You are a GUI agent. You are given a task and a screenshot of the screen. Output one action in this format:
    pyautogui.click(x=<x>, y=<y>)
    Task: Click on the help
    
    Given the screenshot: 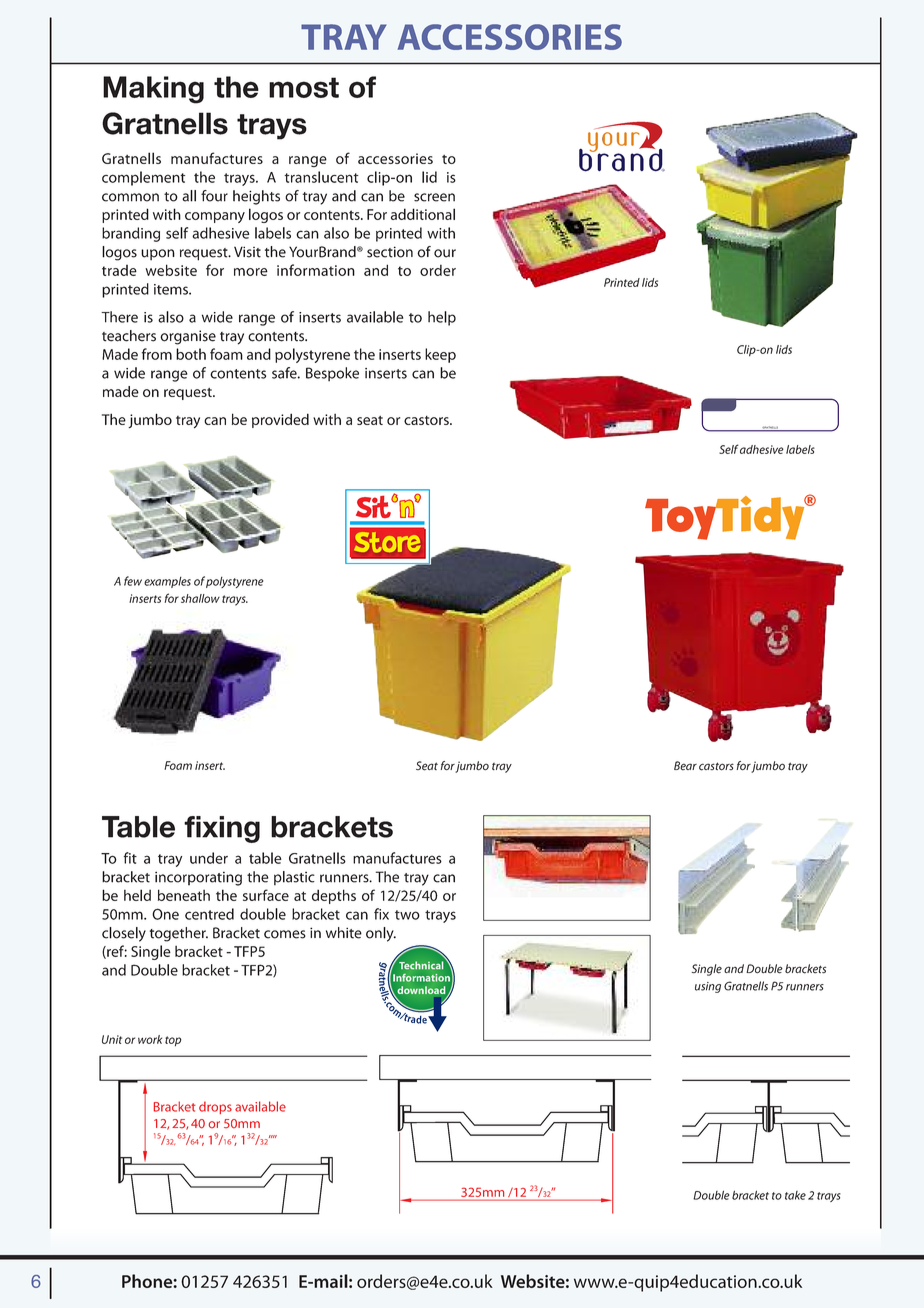 What is the action you would take?
    pyautogui.click(x=442, y=318)
